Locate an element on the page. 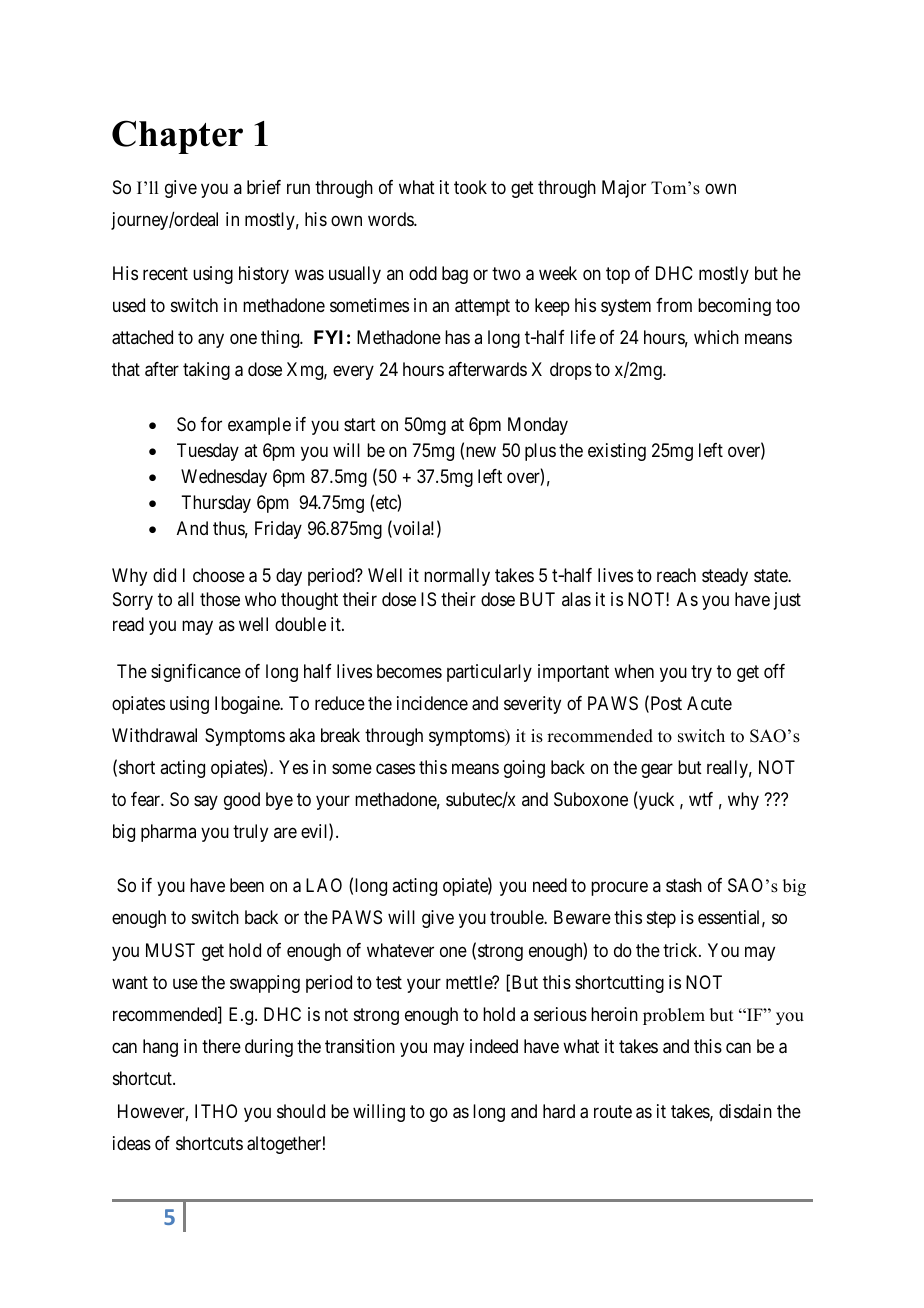  Chapter is located at coordinates (177, 137).
